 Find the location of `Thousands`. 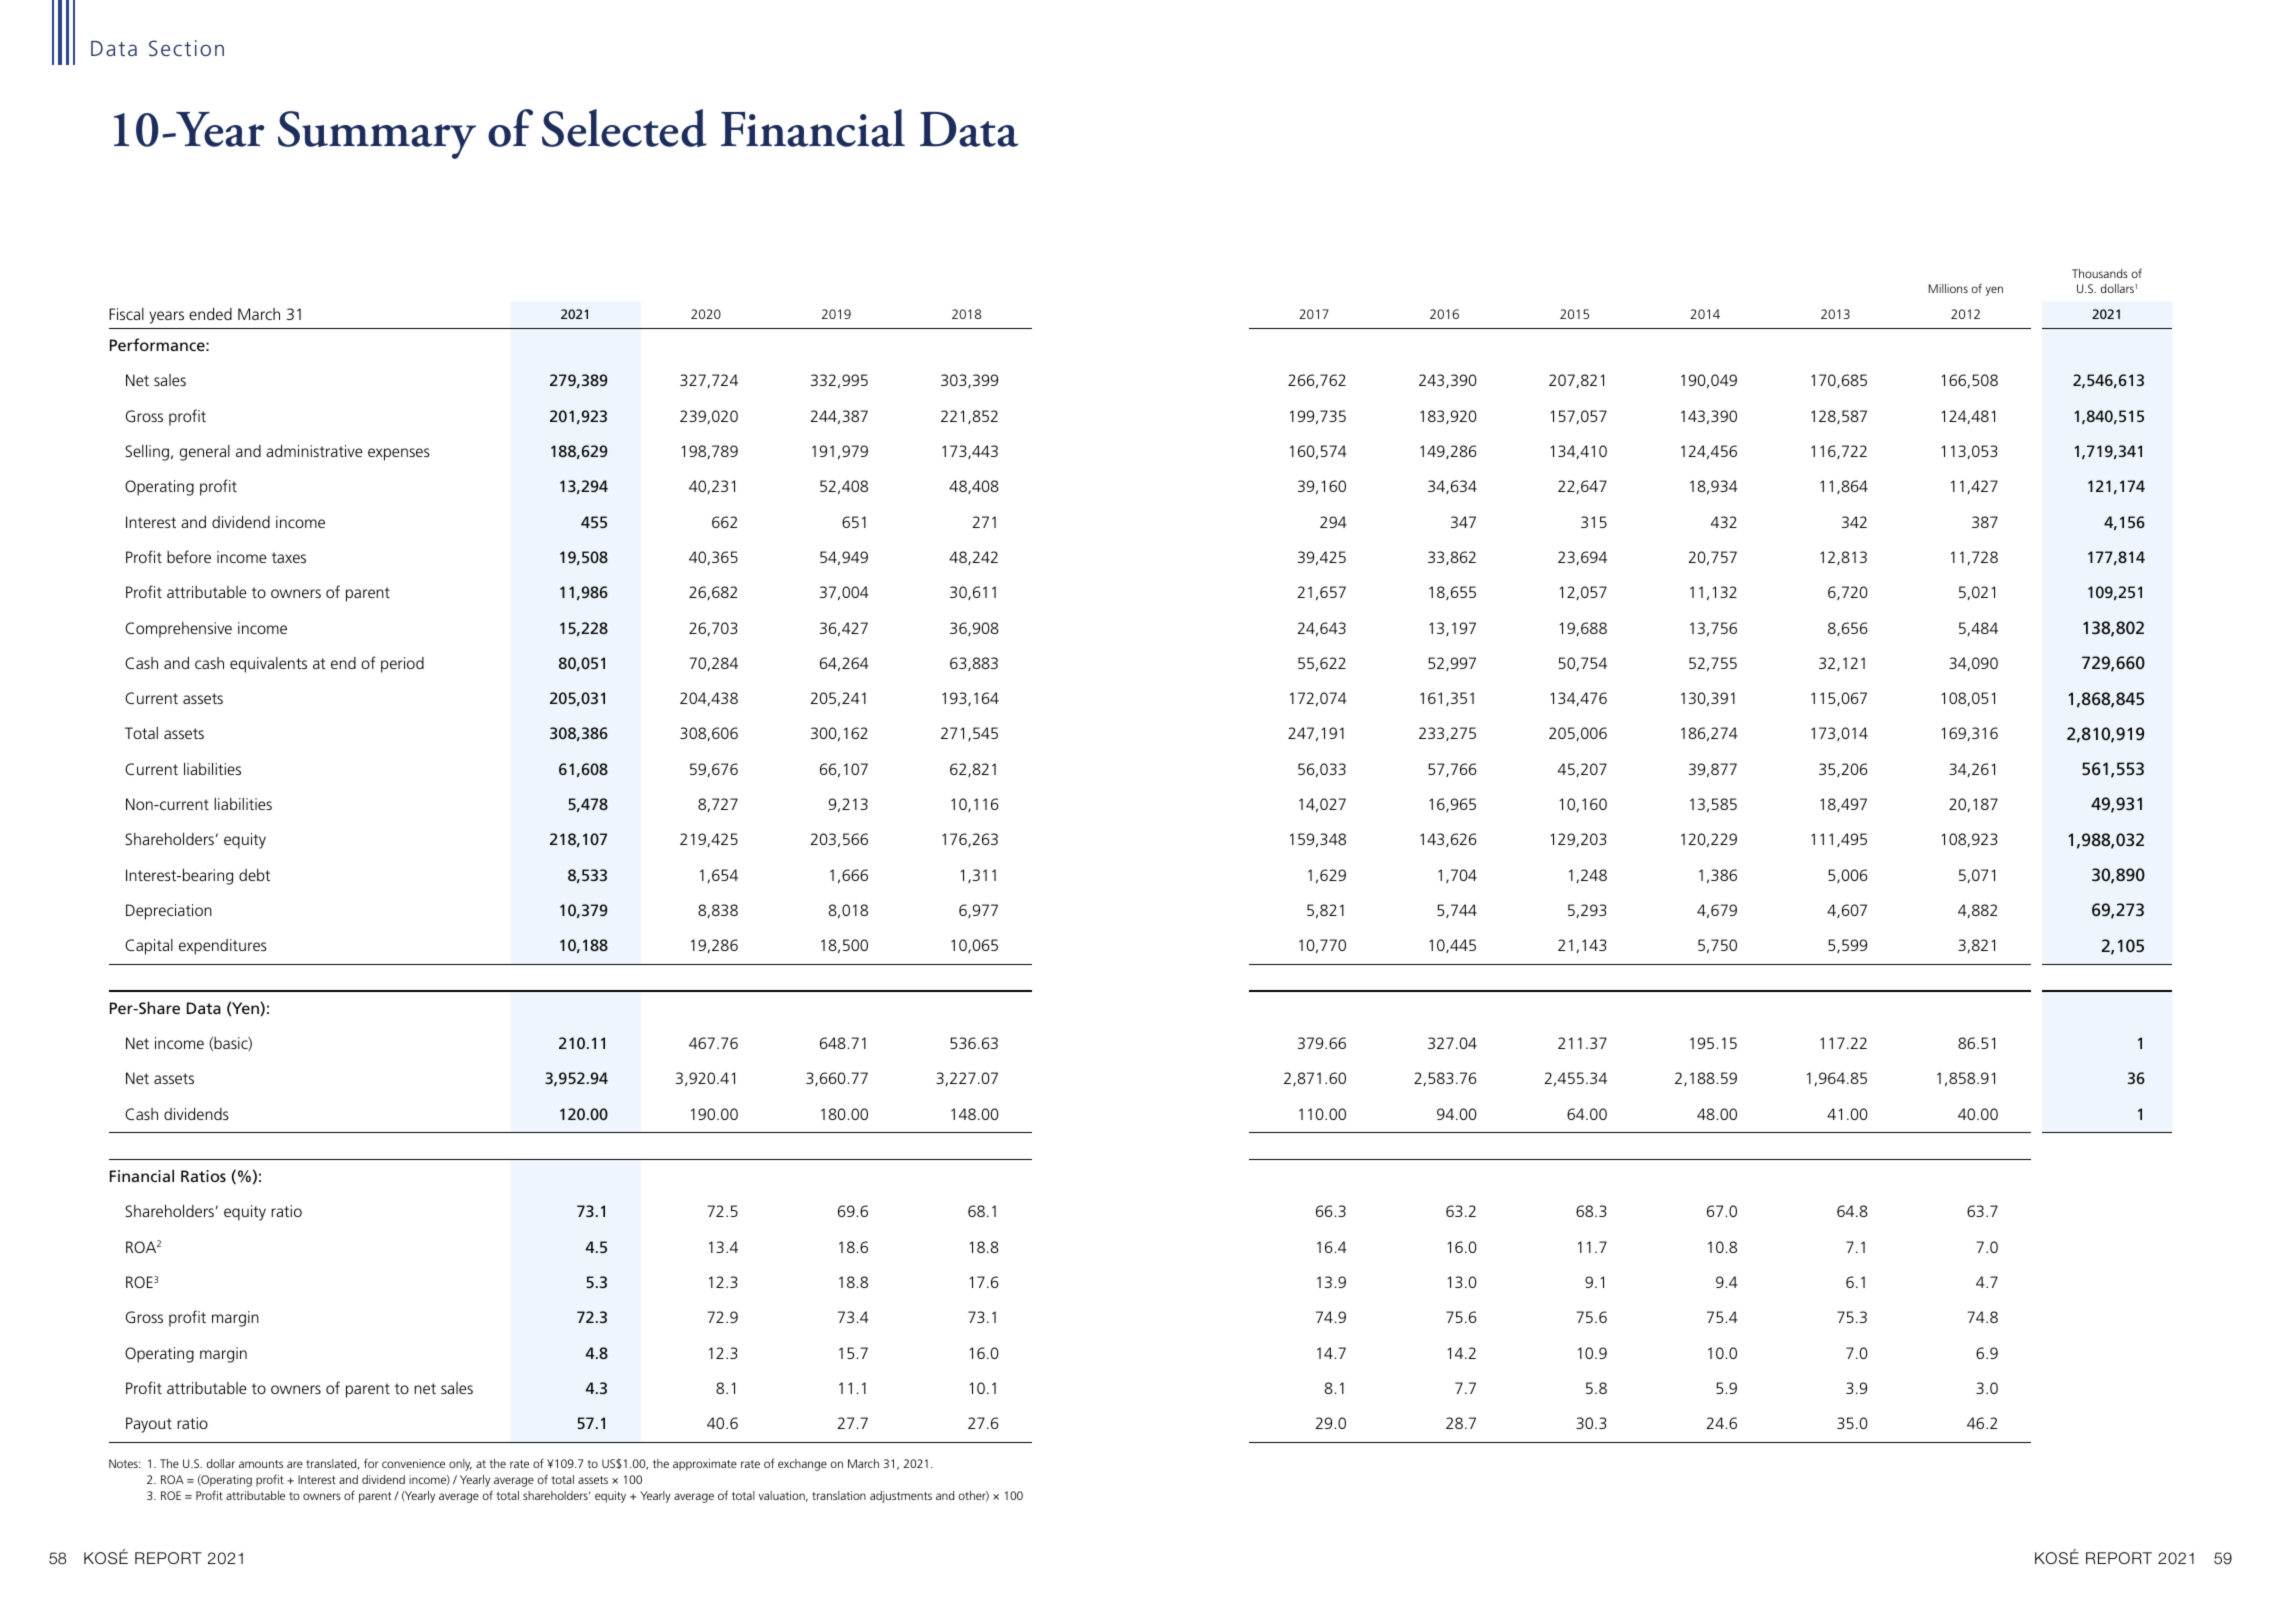

Thousands is located at coordinates (2100, 273).
